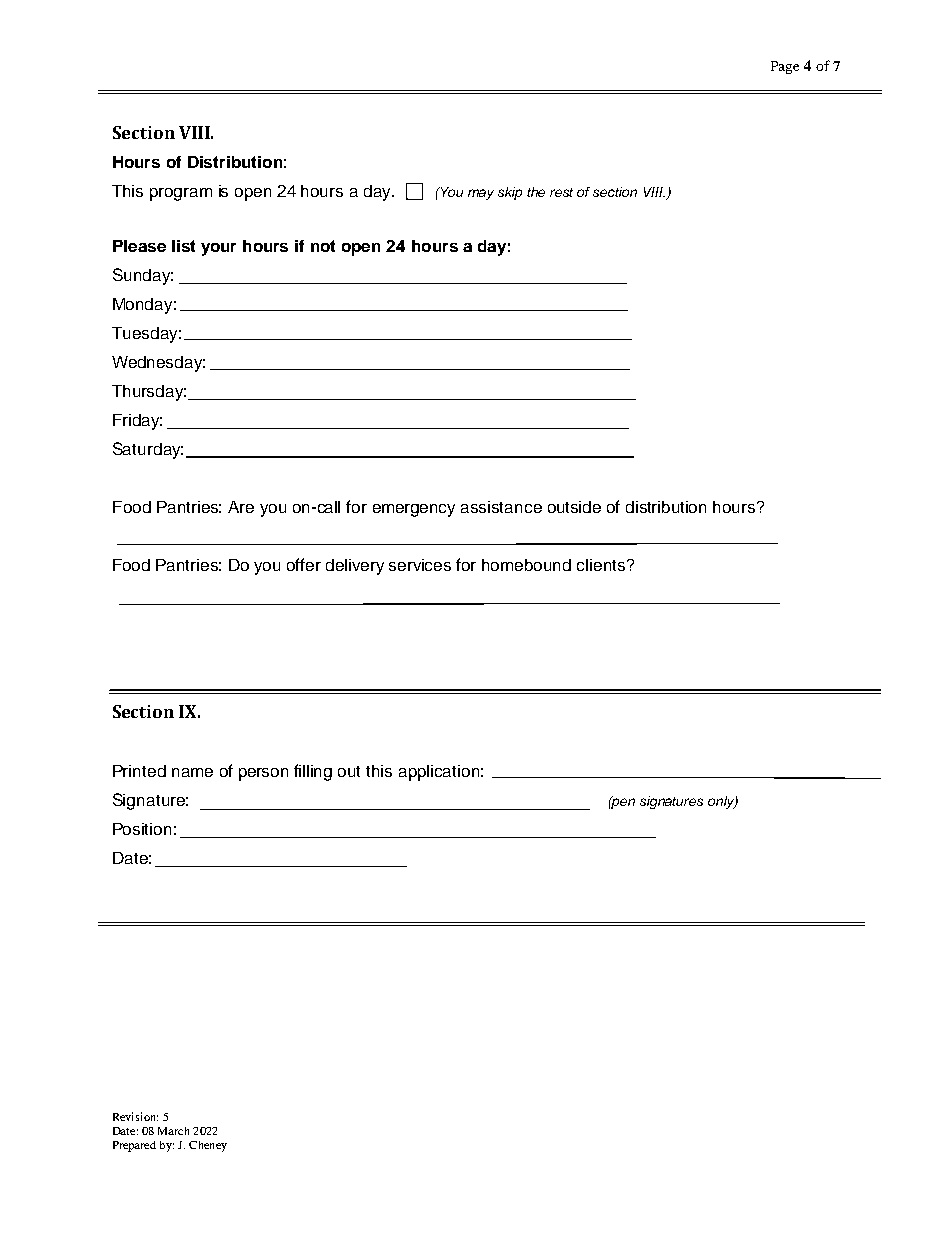 Image resolution: width=952 pixels, height=1233 pixels. What do you see at coordinates (208, 1146) in the page?
I see `Cheney` at bounding box center [208, 1146].
